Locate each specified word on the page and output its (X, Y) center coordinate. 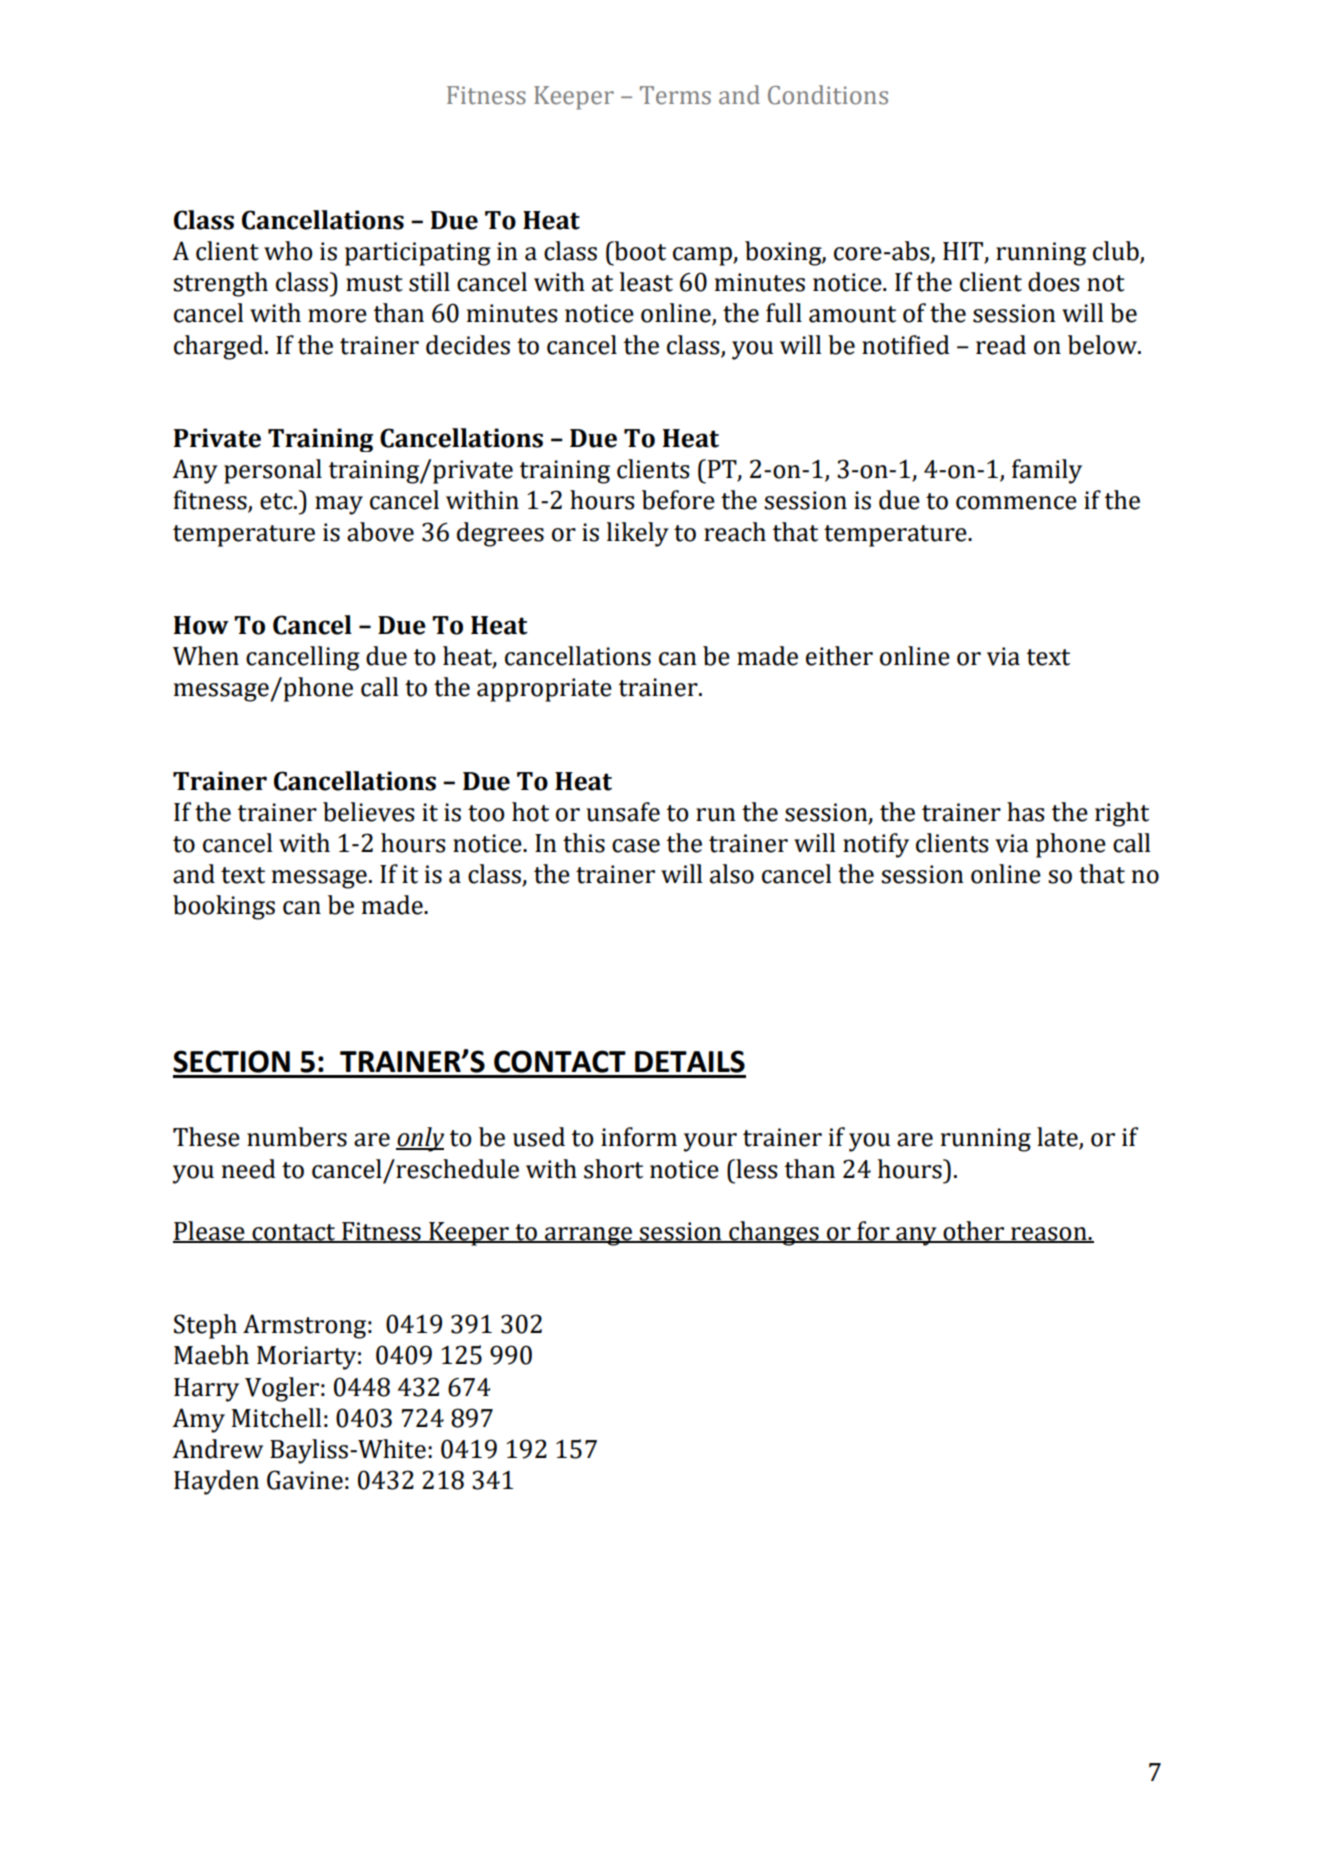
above (380, 532)
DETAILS (690, 1061)
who (288, 251)
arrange (588, 1236)
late (1058, 1138)
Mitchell (276, 1418)
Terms (675, 95)
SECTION (231, 1061)
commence (1016, 503)
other (973, 1232)
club (1117, 252)
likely (637, 534)
